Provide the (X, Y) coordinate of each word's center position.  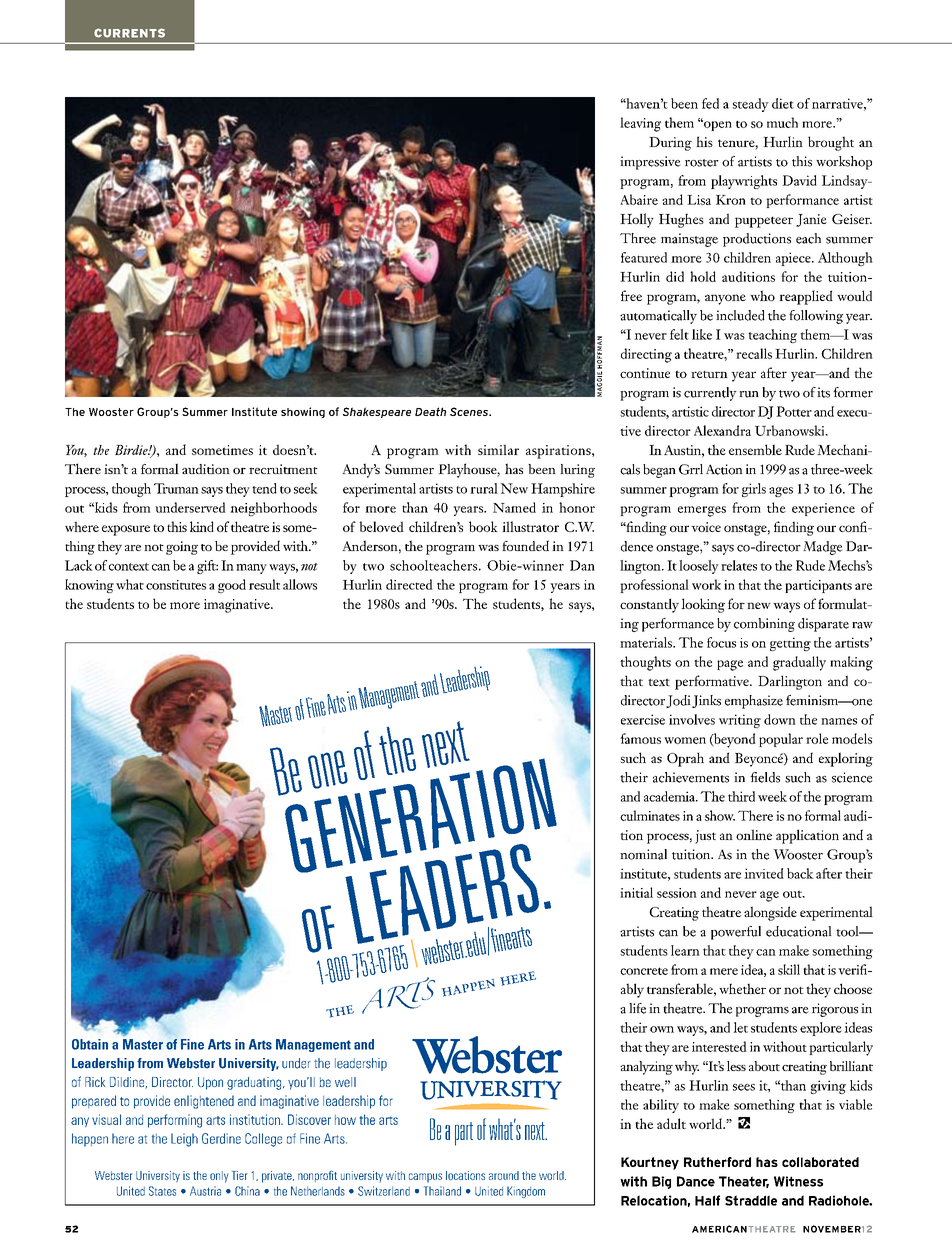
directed (409, 584)
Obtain (90, 1044)
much (782, 122)
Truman (176, 488)
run (749, 394)
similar (498, 449)
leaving (640, 124)
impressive (650, 163)
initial (636, 892)
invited (764, 873)
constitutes (176, 585)
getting (790, 644)
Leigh (184, 1140)
